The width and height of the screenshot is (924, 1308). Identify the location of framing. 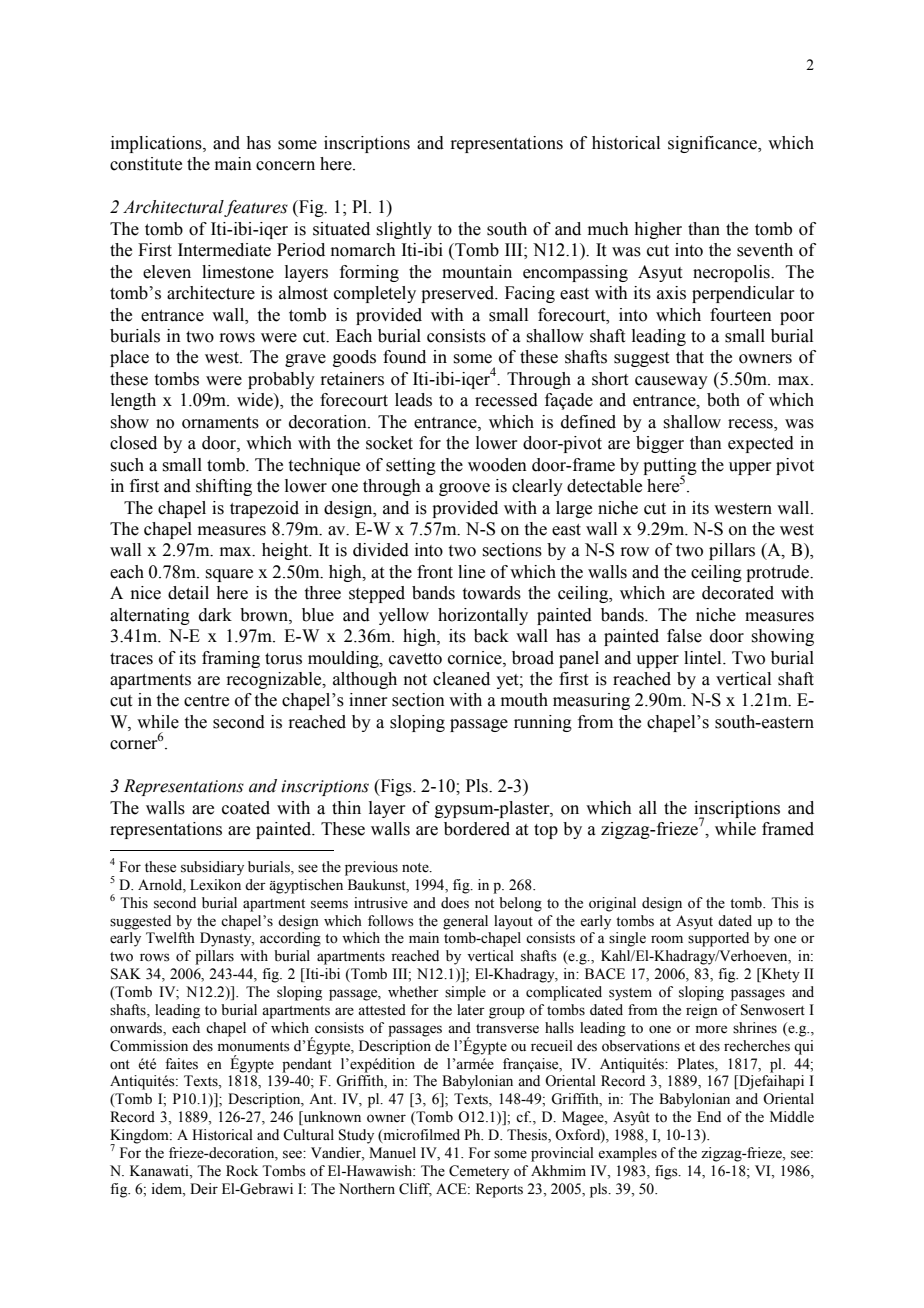
(231, 659).
